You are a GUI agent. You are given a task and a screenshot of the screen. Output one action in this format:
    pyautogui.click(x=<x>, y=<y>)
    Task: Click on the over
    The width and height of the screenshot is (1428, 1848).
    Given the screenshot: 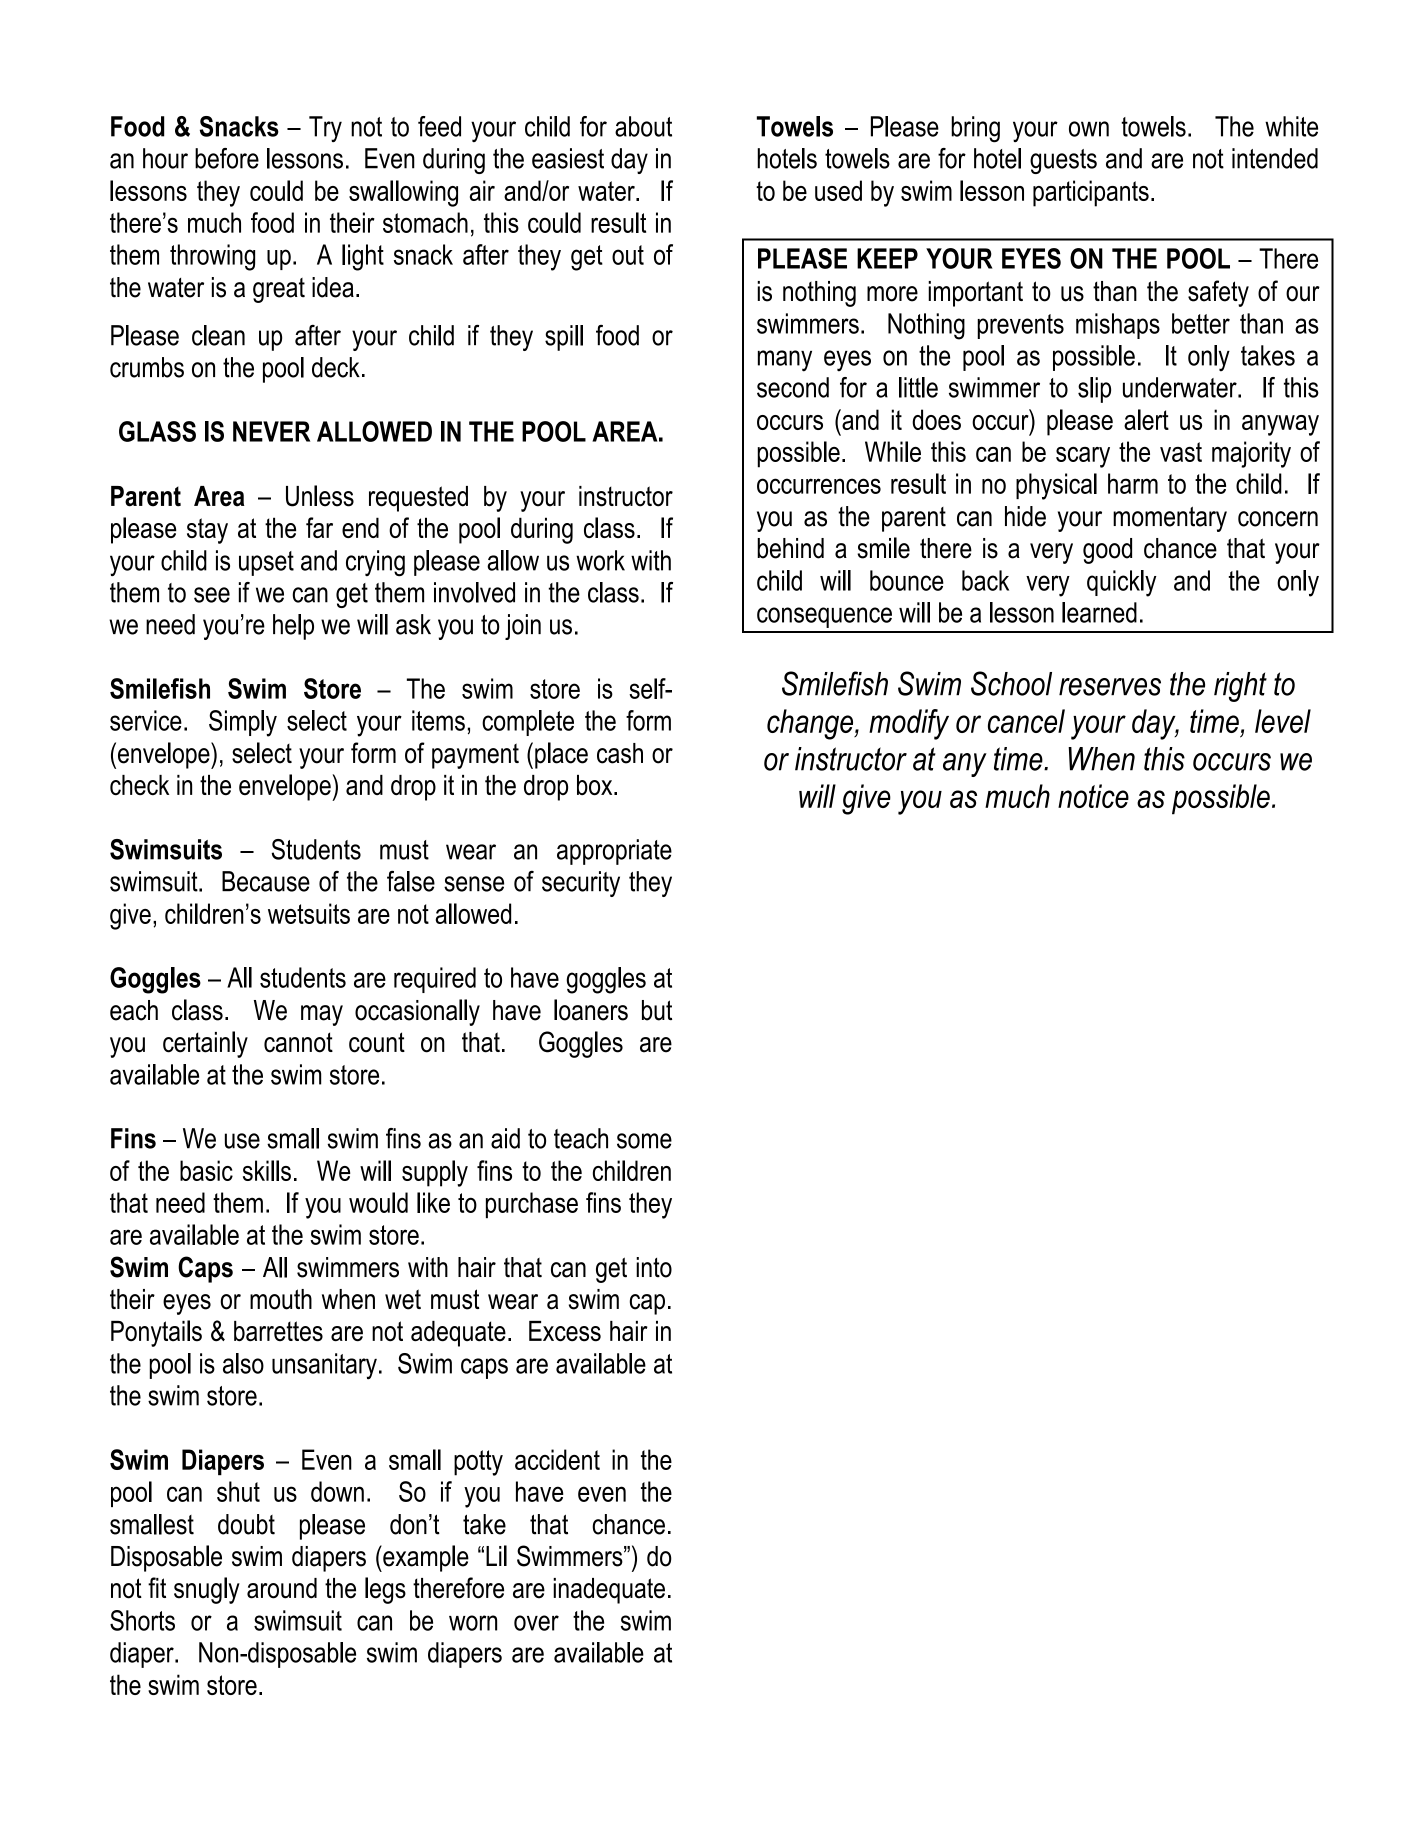 What is the action you would take?
    pyautogui.click(x=536, y=1623)
